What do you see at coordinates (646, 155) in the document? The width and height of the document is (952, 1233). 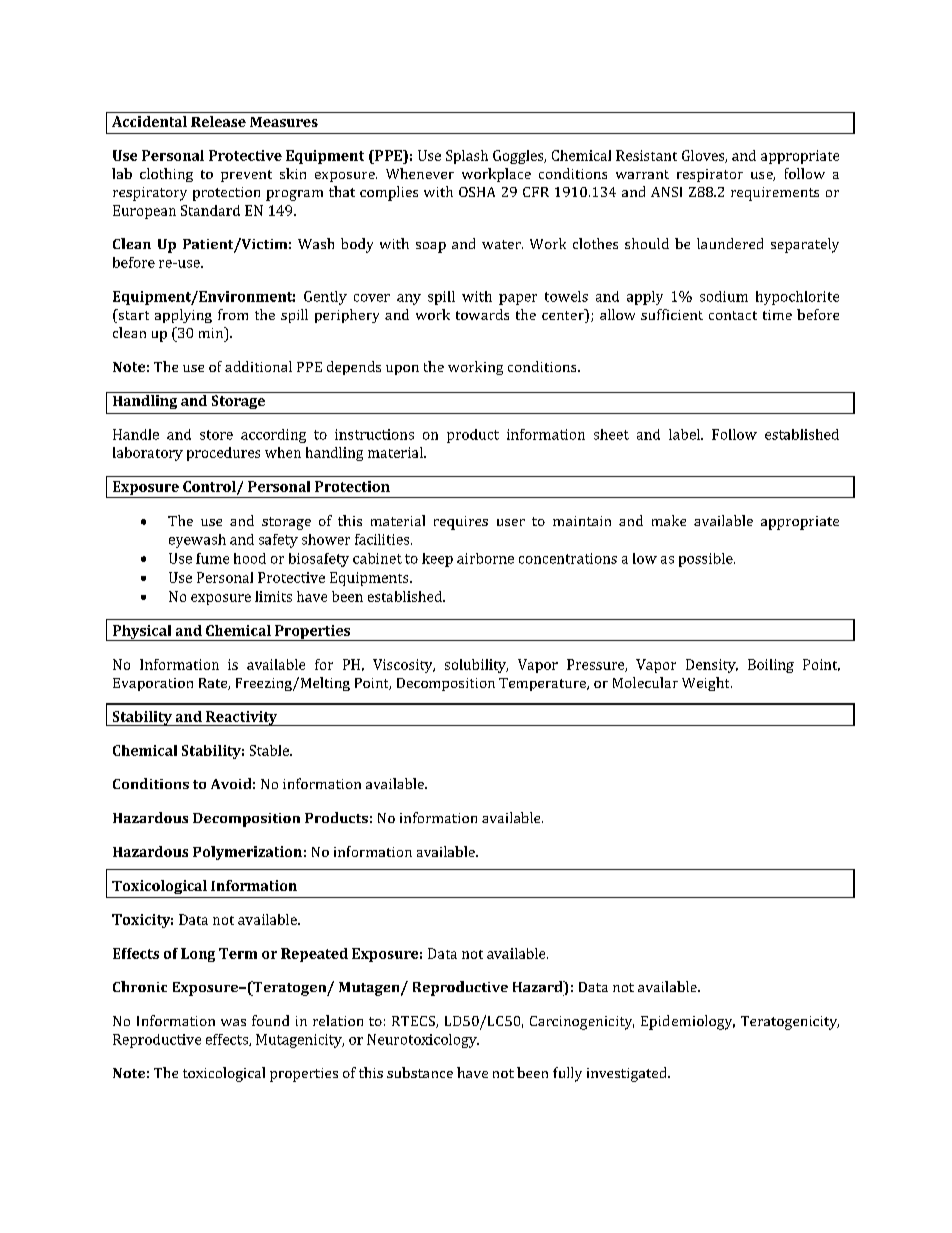 I see `Resistant` at bounding box center [646, 155].
